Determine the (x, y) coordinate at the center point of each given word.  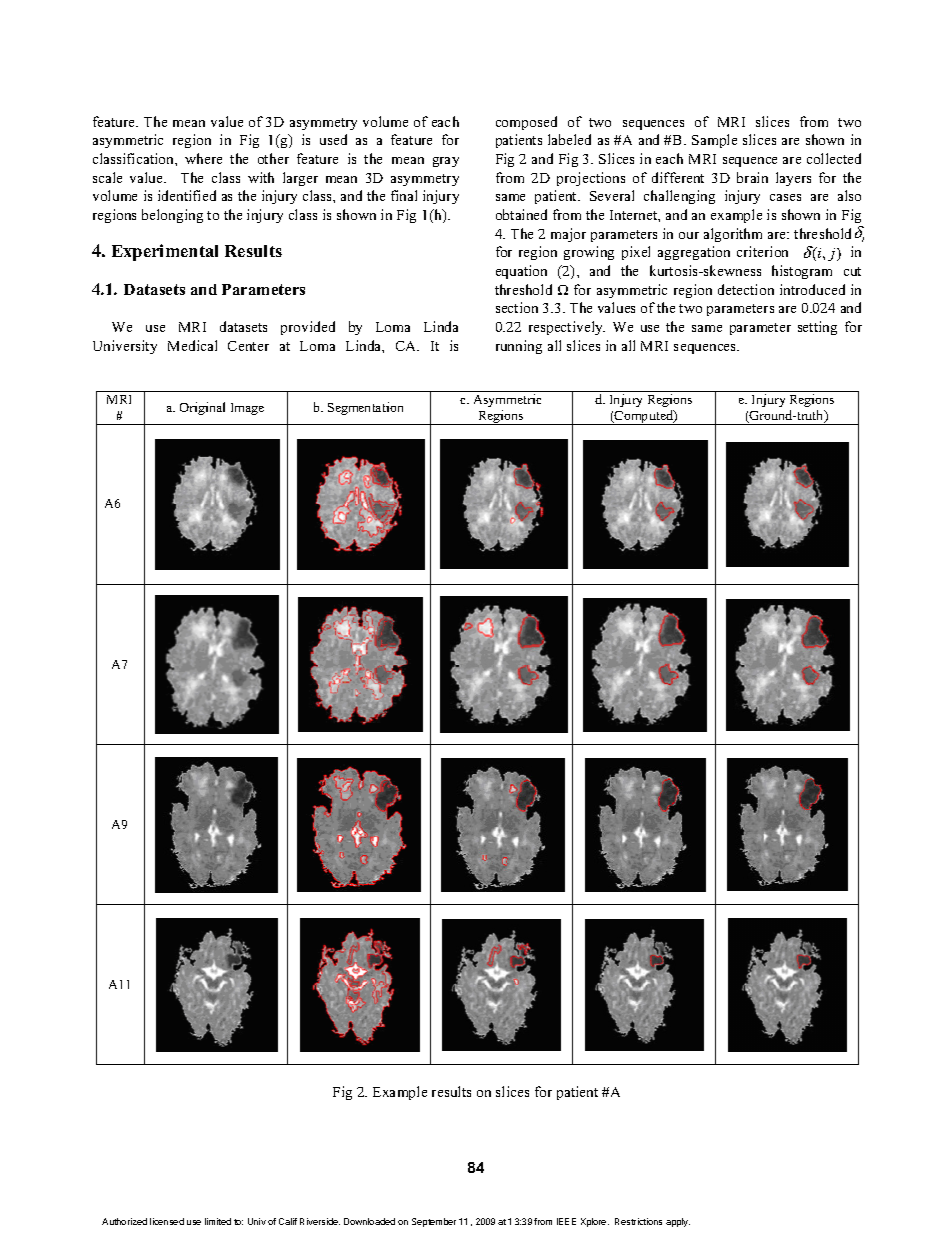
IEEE (566, 1221)
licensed (167, 1221)
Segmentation (365, 408)
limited (218, 1221)
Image (247, 409)
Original (202, 408)
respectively (567, 328)
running (519, 347)
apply (678, 1222)
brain (752, 177)
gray (446, 162)
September (434, 1222)
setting (817, 328)
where (203, 158)
